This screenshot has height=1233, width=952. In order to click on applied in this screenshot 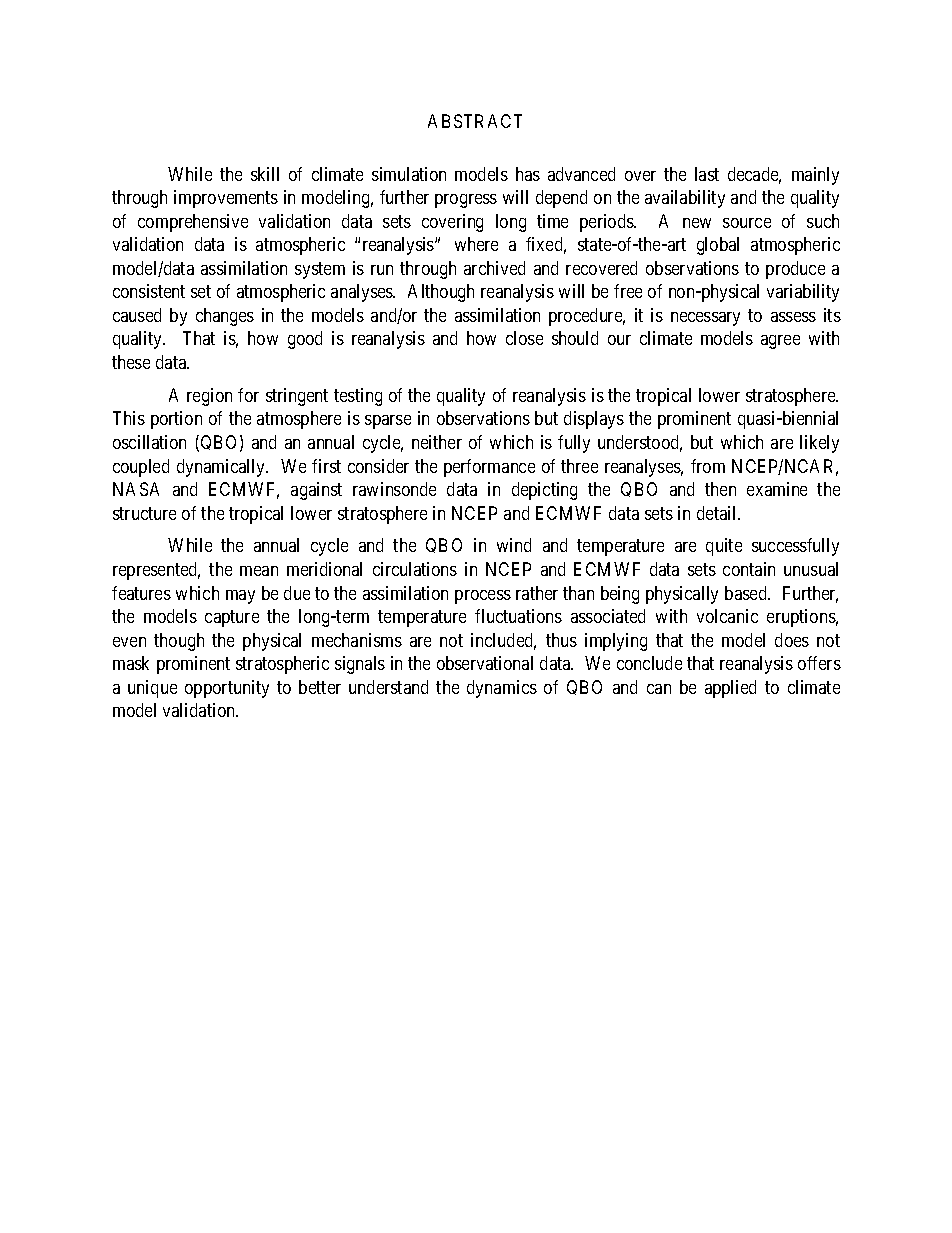, I will do `click(730, 689)`.
